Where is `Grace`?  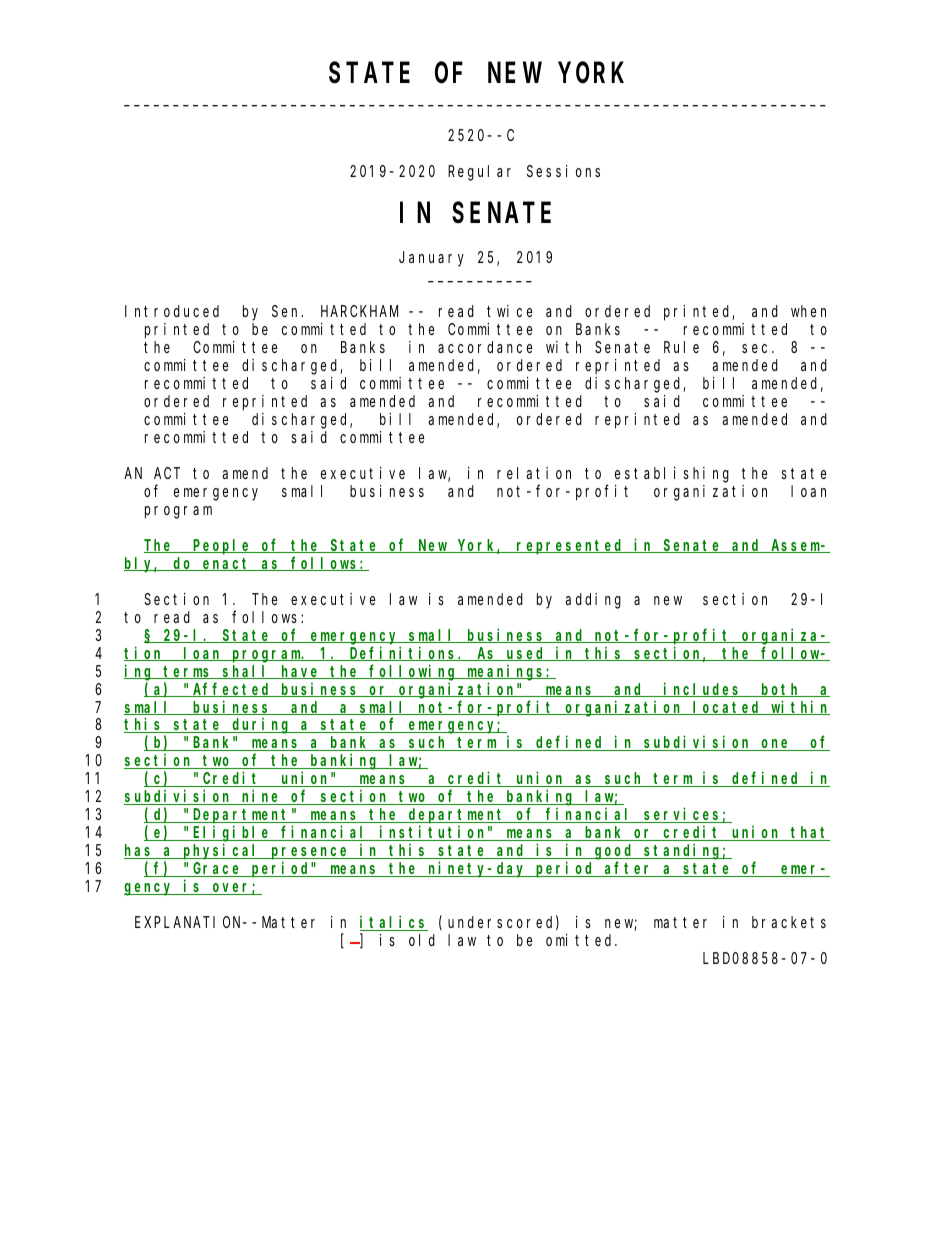 Grace is located at coordinates (217, 870).
